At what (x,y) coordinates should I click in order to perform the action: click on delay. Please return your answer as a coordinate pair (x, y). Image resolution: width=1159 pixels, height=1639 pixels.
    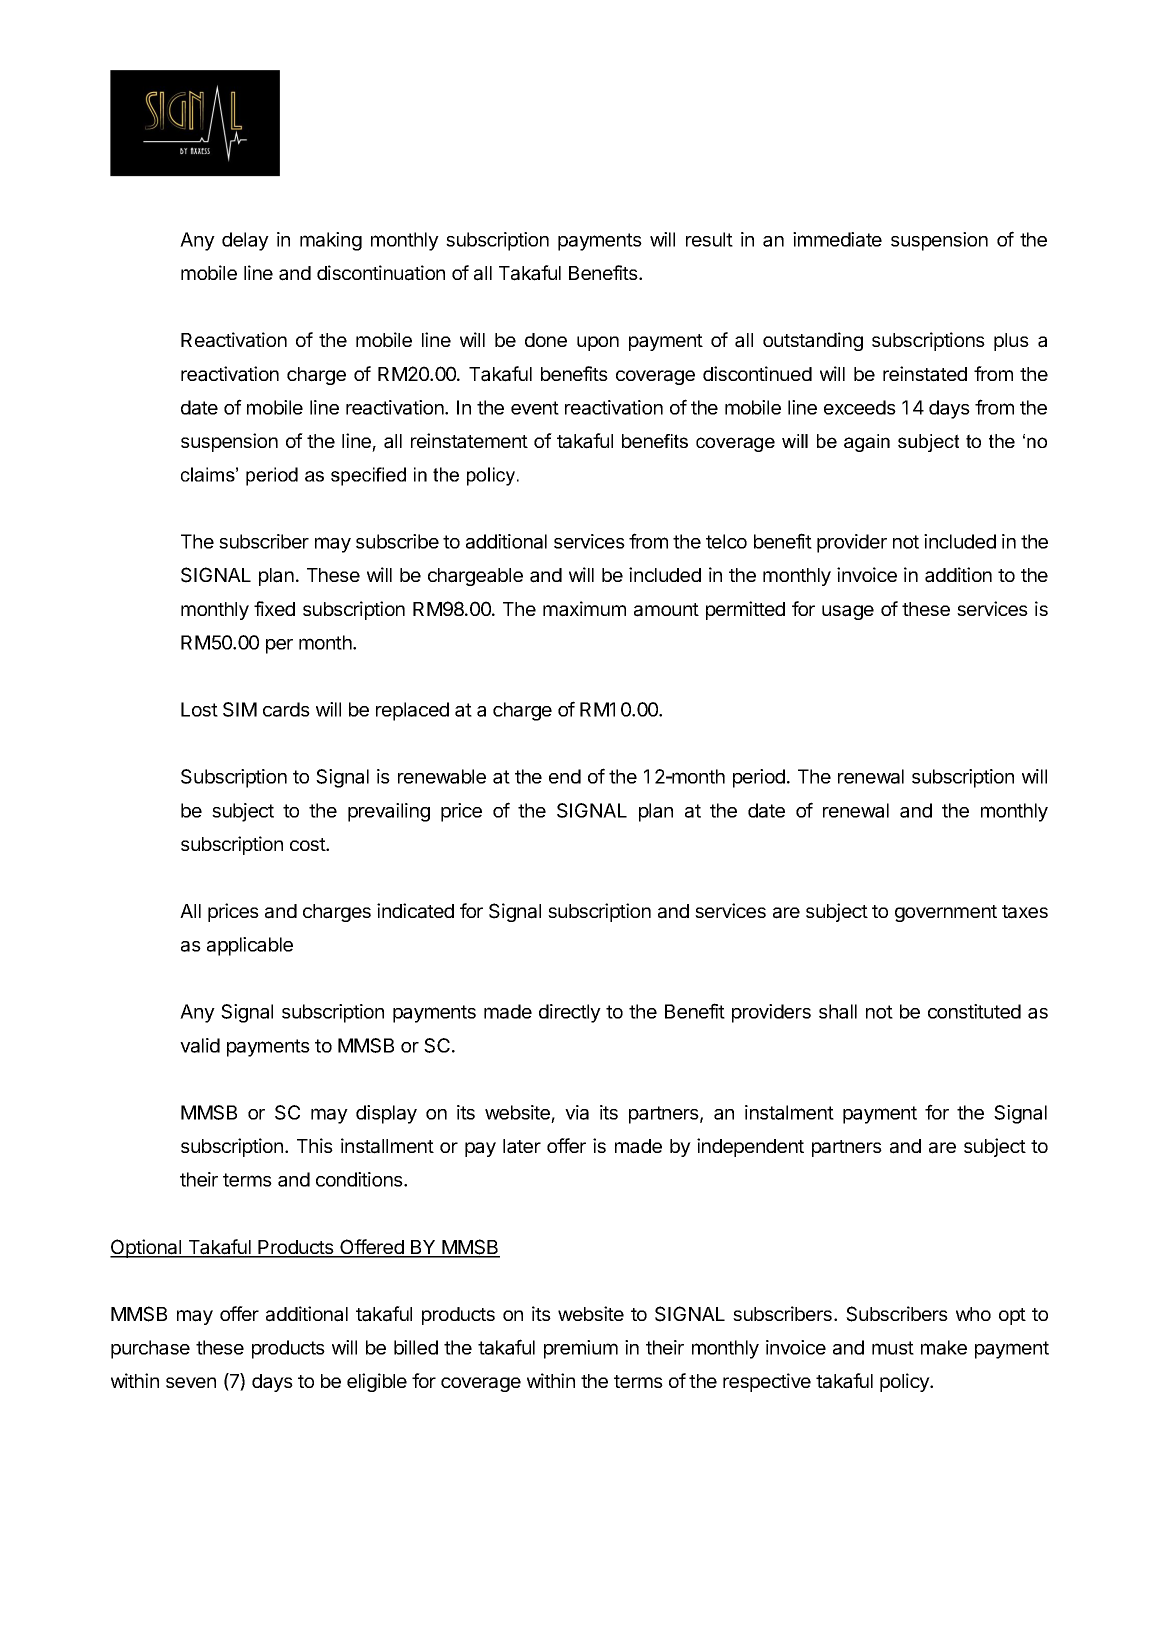
    Looking at the image, I should click on (245, 241).
